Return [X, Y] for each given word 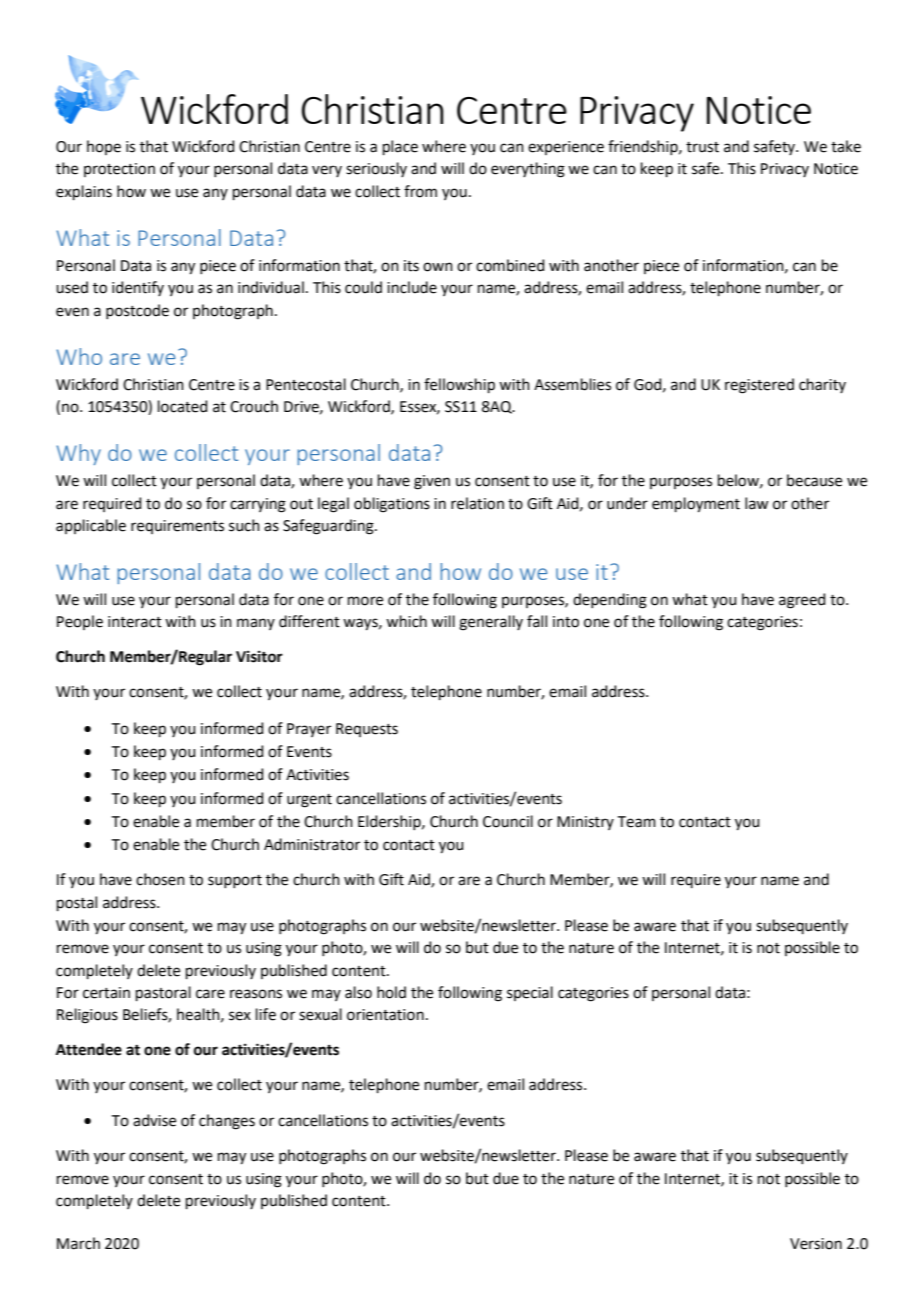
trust [702, 147]
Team [637, 822]
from [420, 191]
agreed [802, 601]
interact [135, 622]
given [432, 482]
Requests [367, 730]
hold [391, 992]
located [183, 406]
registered [759, 386]
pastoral [163, 993]
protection [119, 170]
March [78, 1243]
